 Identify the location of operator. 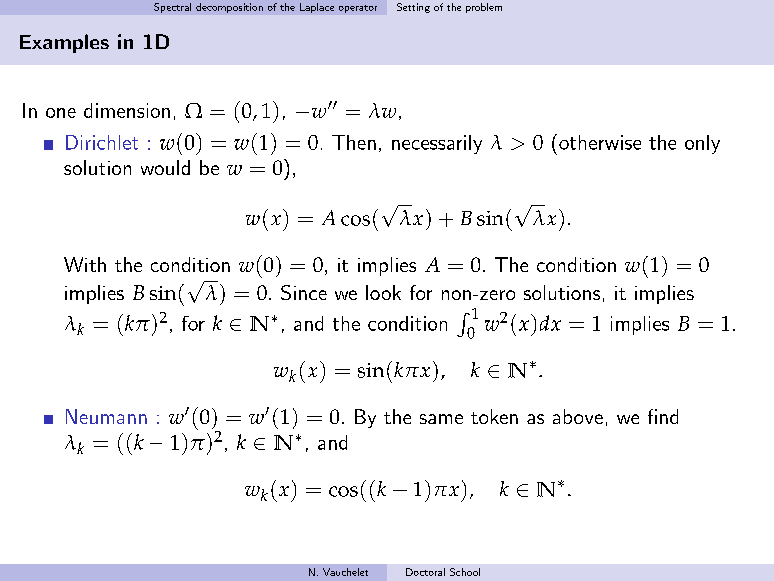
(358, 9).
